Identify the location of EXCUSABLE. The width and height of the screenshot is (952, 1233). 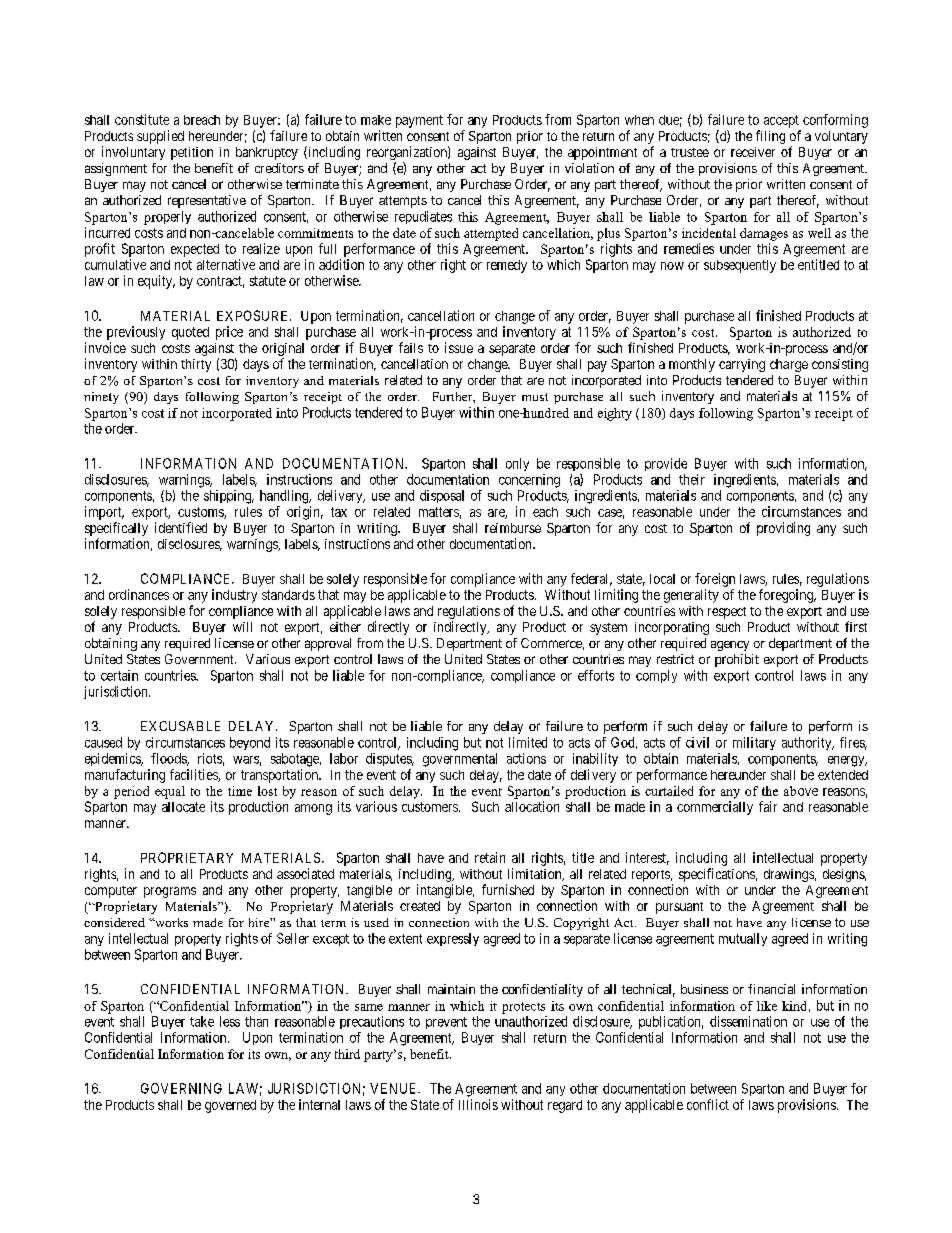
(180, 726).
